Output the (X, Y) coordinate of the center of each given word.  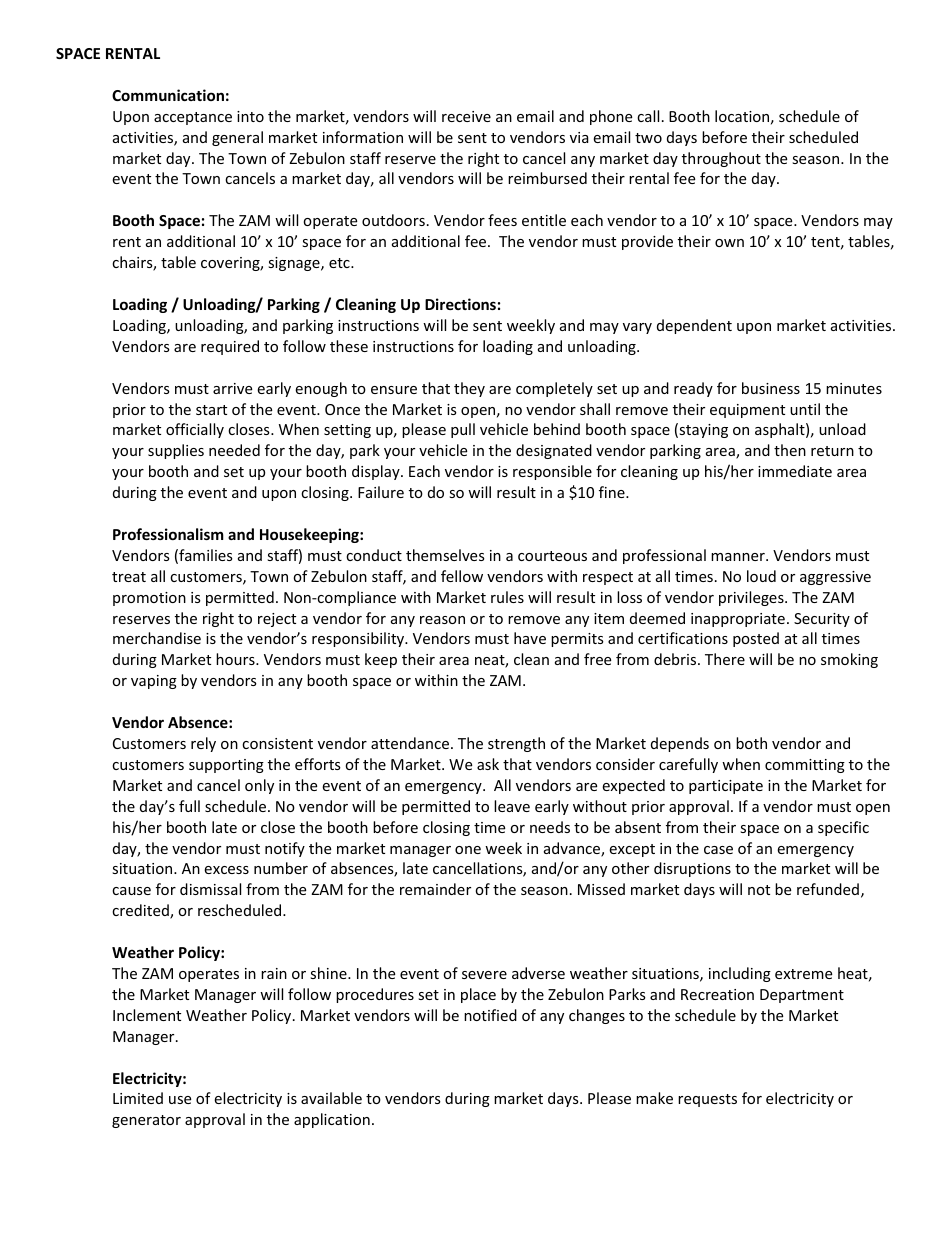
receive (466, 116)
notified (490, 1015)
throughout (721, 159)
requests (707, 1100)
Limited (138, 1098)
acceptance (193, 118)
